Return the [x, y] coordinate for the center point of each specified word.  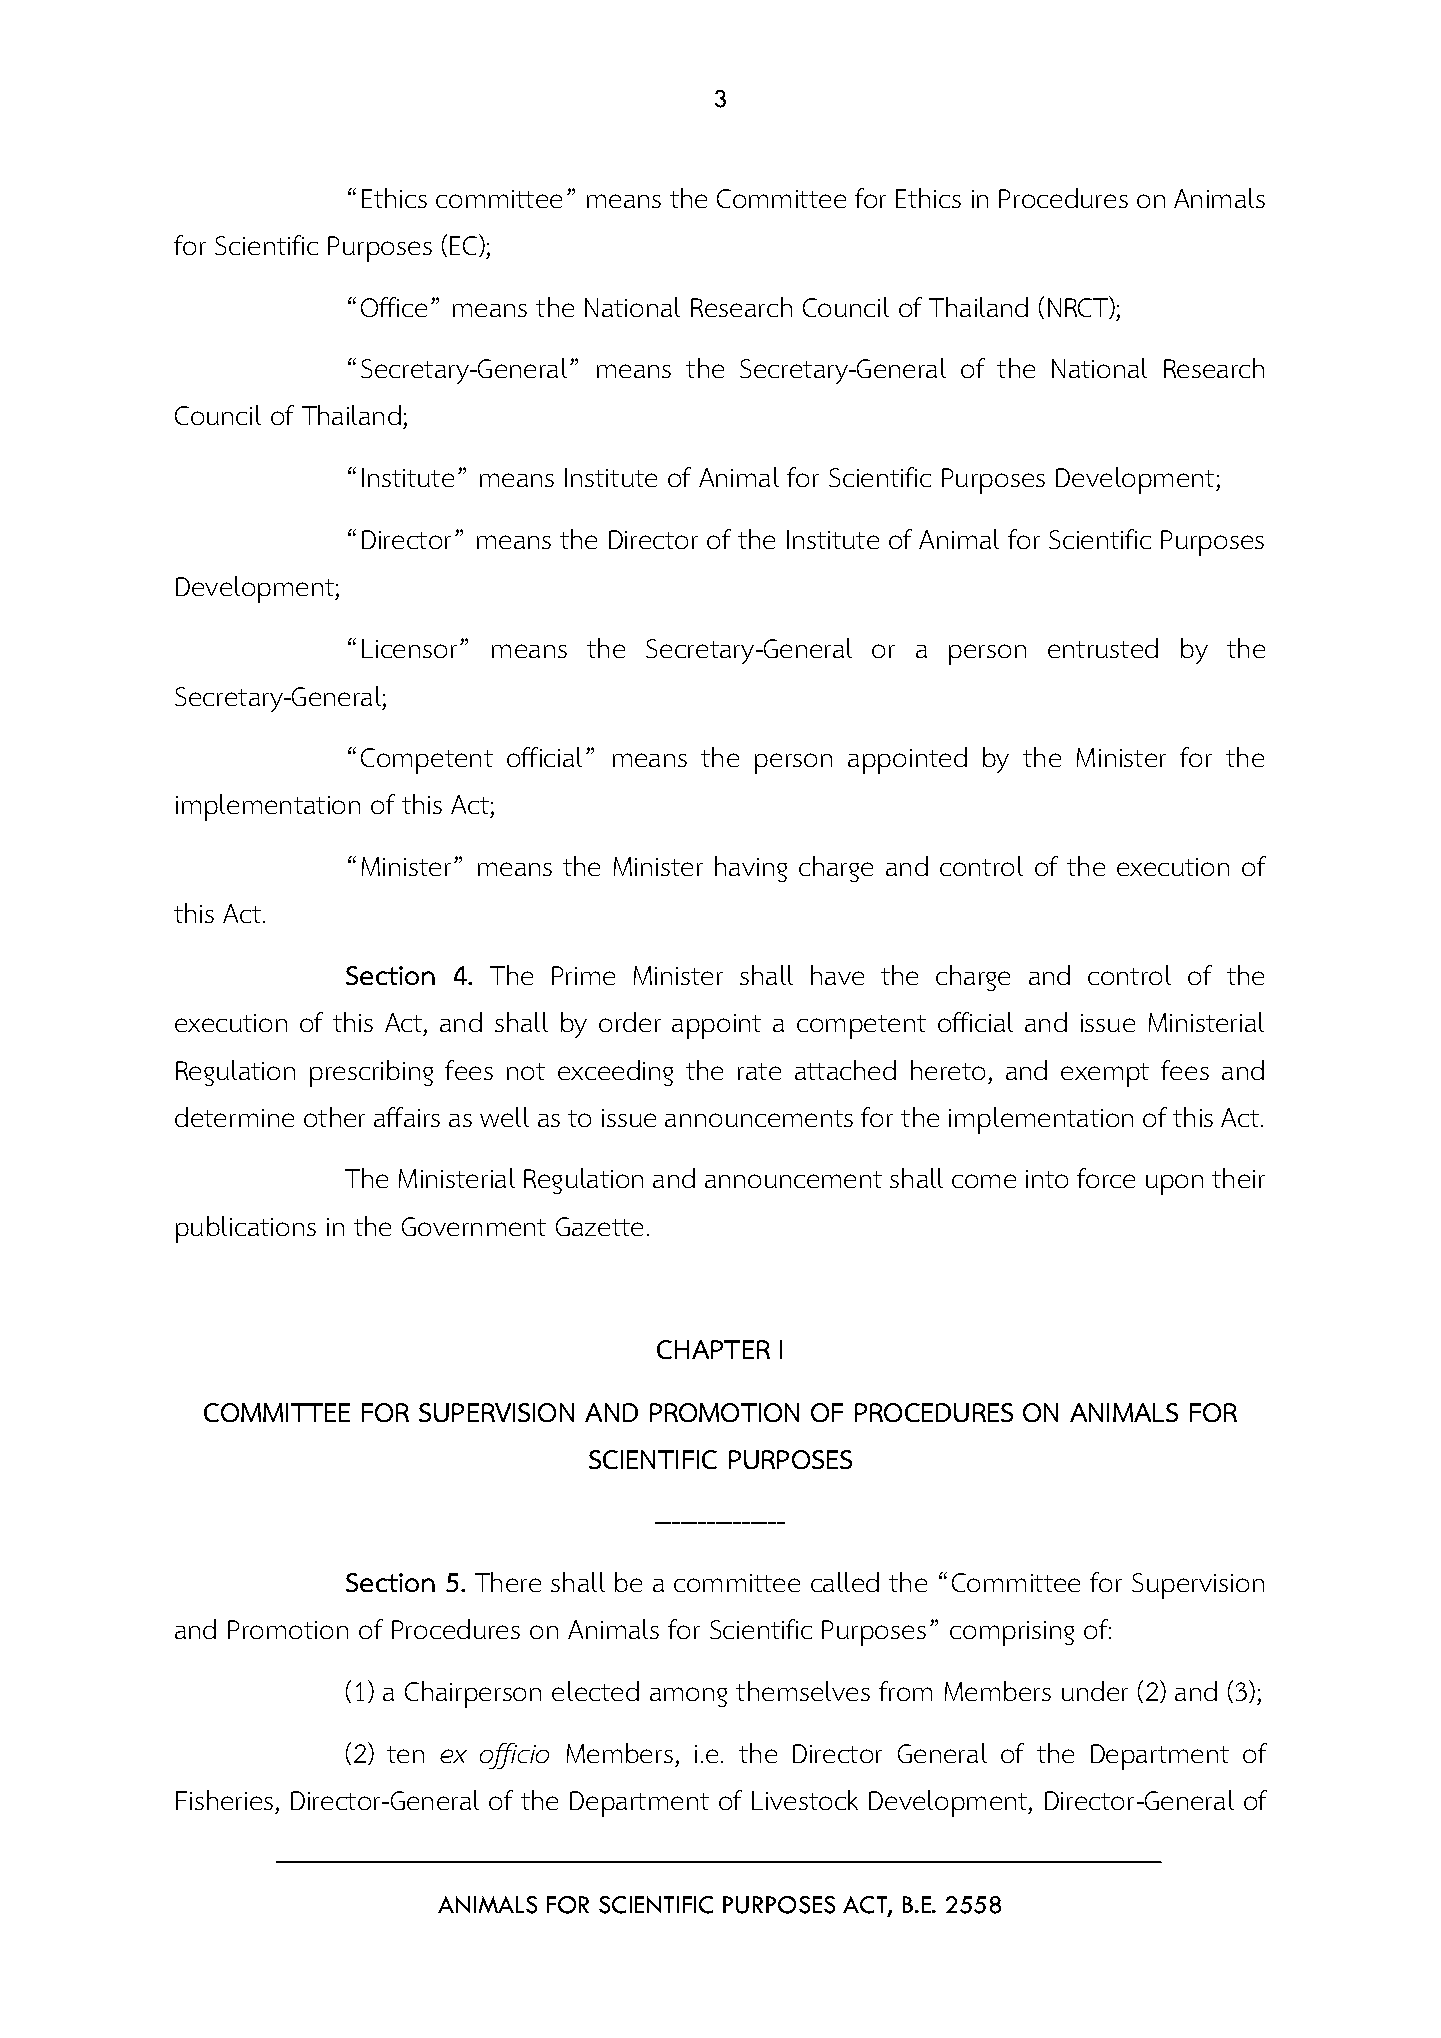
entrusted [1103, 648]
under [1095, 1691]
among [688, 1697]
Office [394, 307]
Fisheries [226, 1802]
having [751, 869]
